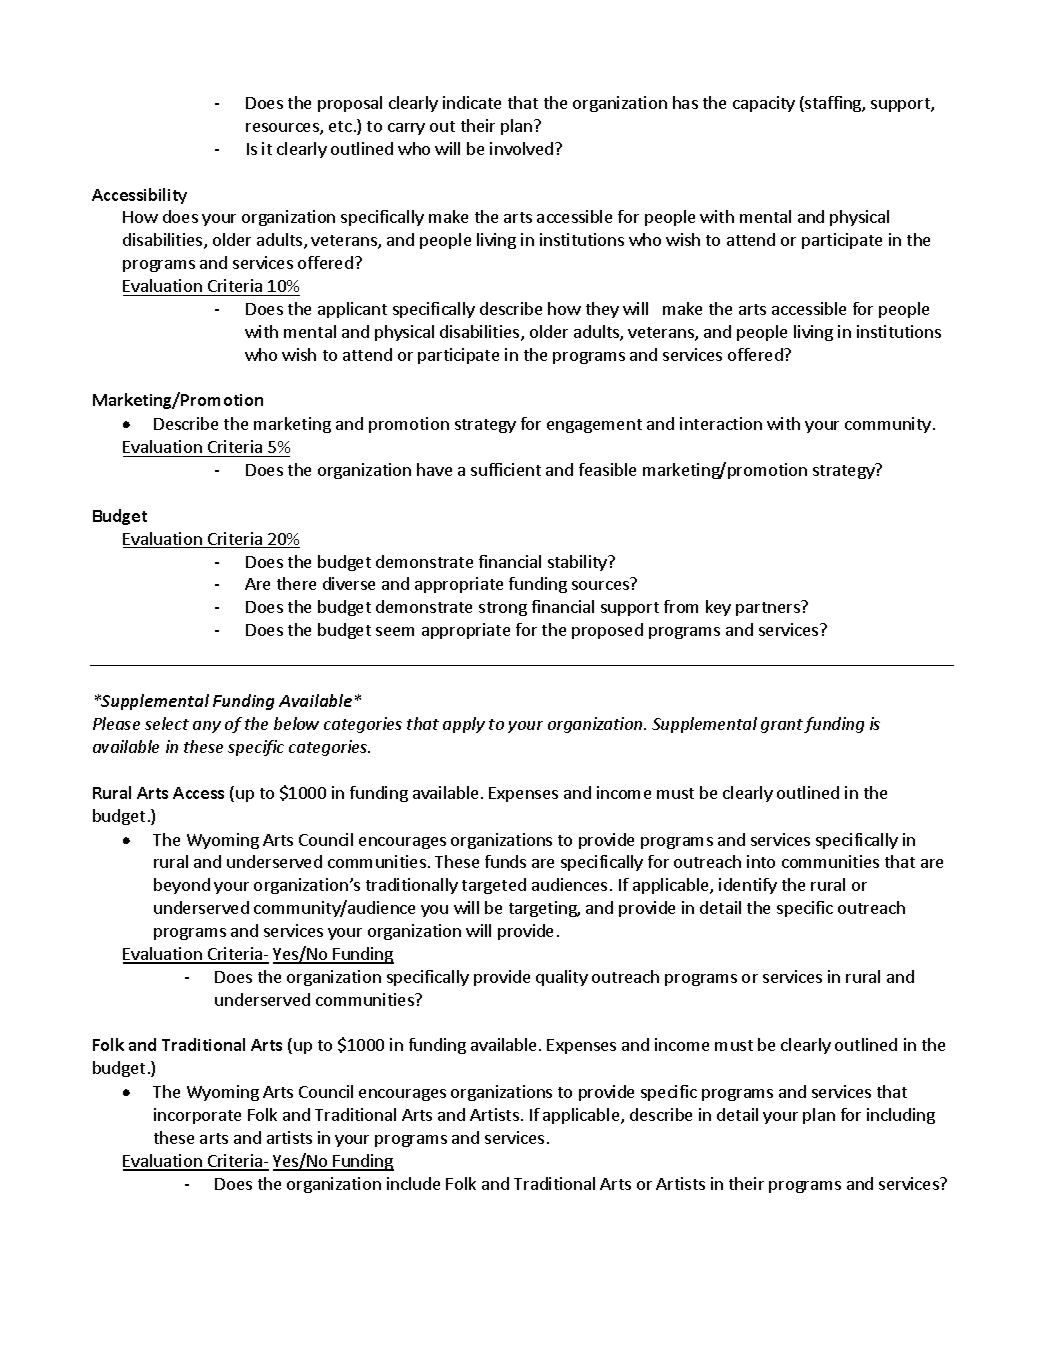  What do you see at coordinates (197, 1116) in the screenshot?
I see `incorporate` at bounding box center [197, 1116].
